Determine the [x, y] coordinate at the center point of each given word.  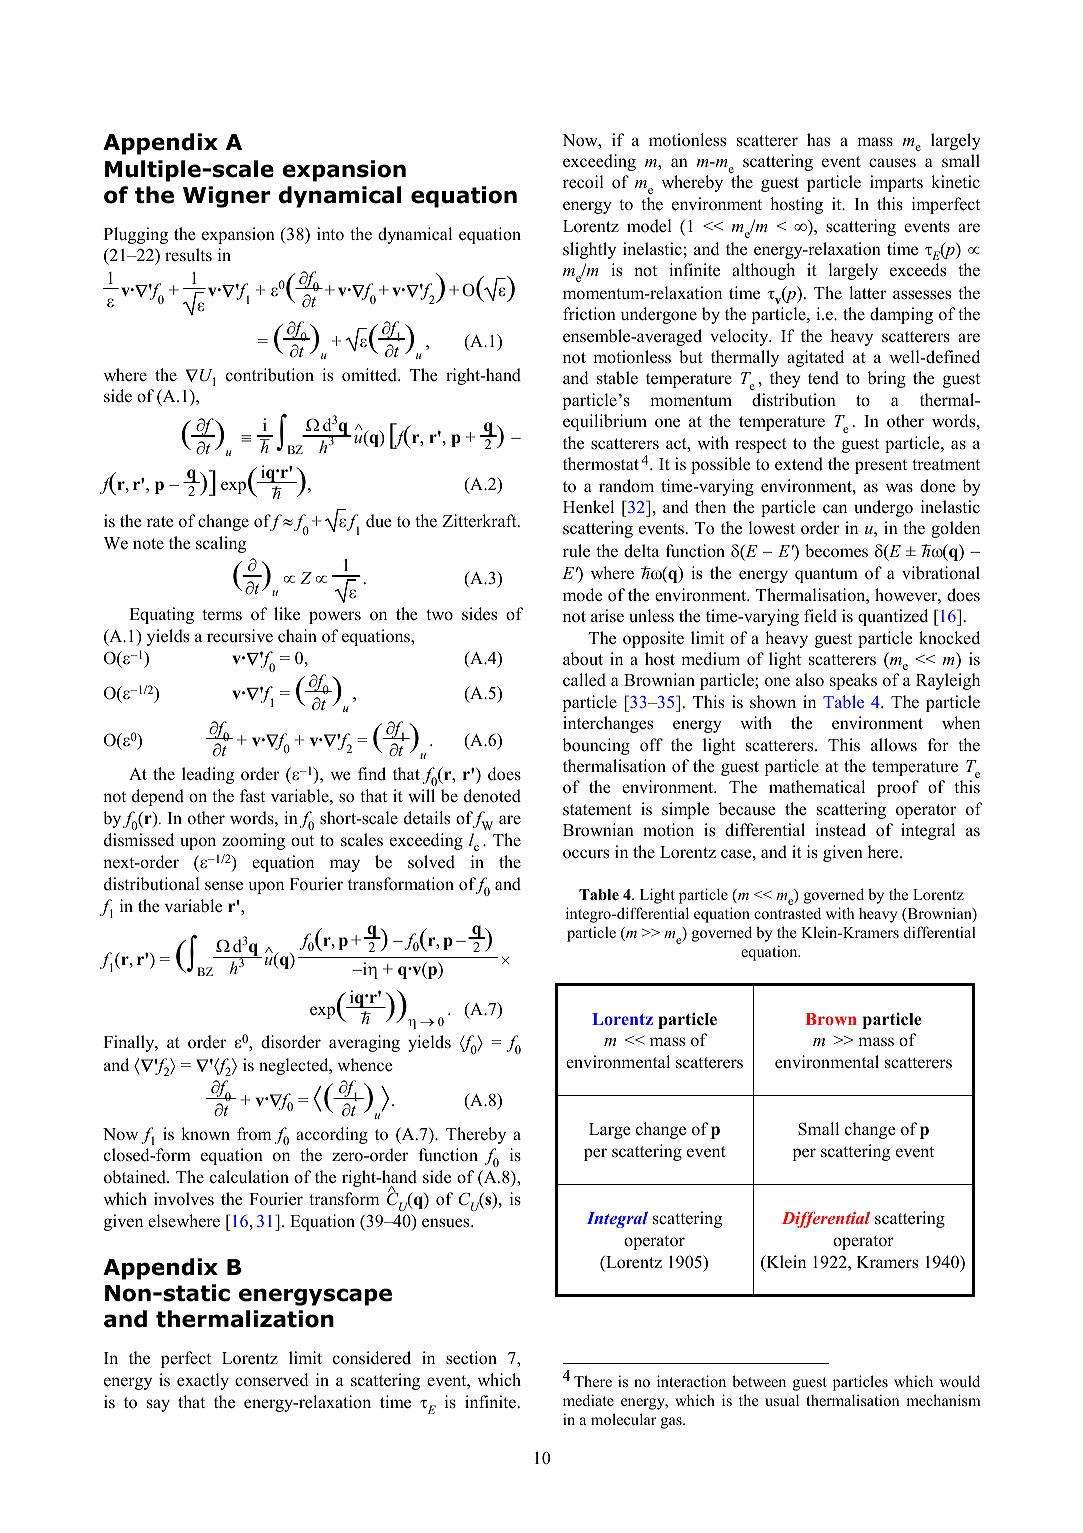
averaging [364, 1043]
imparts [896, 183]
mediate [588, 1400]
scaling [221, 544]
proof [898, 788]
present [881, 466]
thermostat [601, 464]
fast [252, 796]
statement [597, 810]
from [254, 1134]
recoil [583, 182]
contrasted [787, 913]
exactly [203, 1381]
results [188, 255]
